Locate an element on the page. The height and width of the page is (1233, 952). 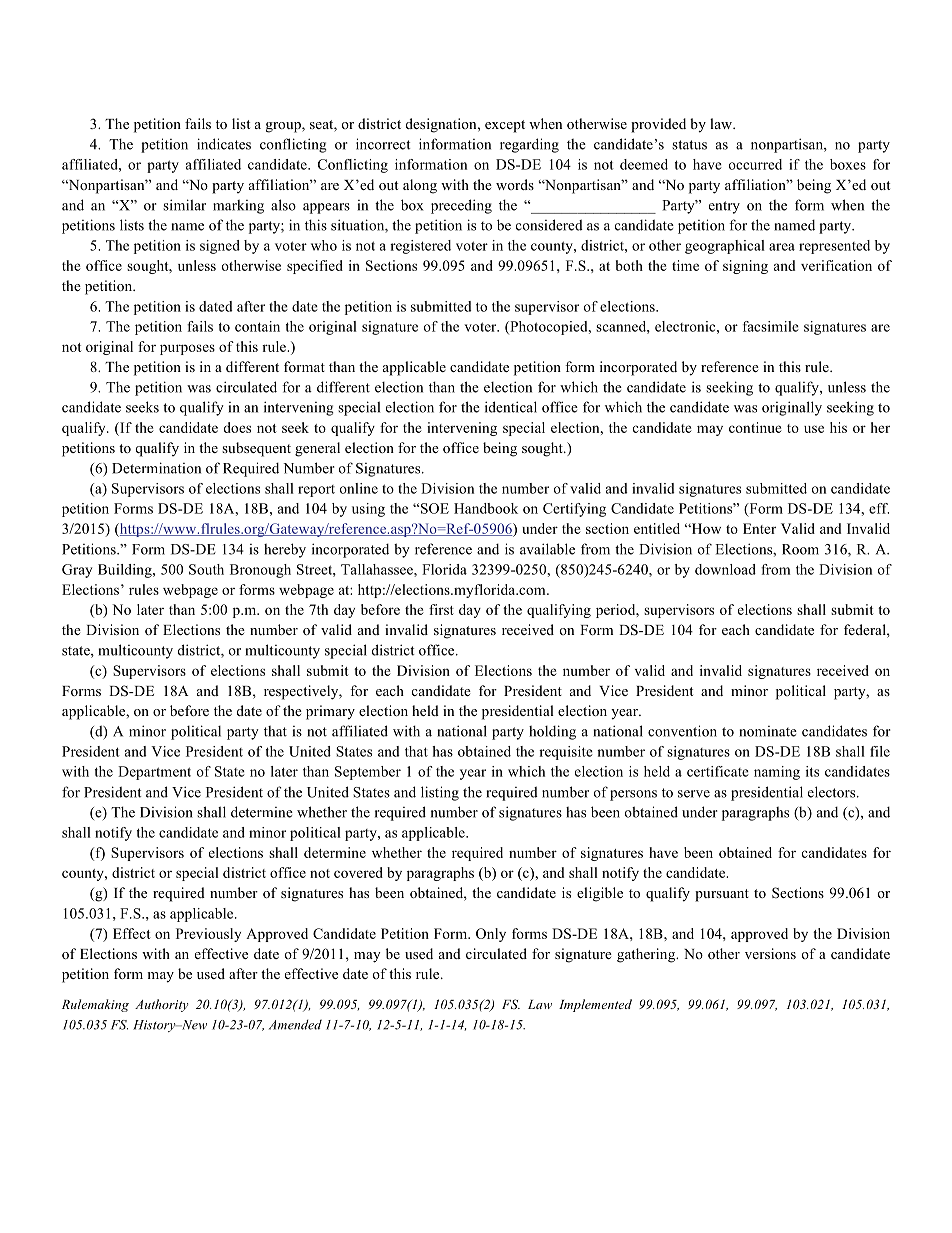
Only is located at coordinates (491, 935).
